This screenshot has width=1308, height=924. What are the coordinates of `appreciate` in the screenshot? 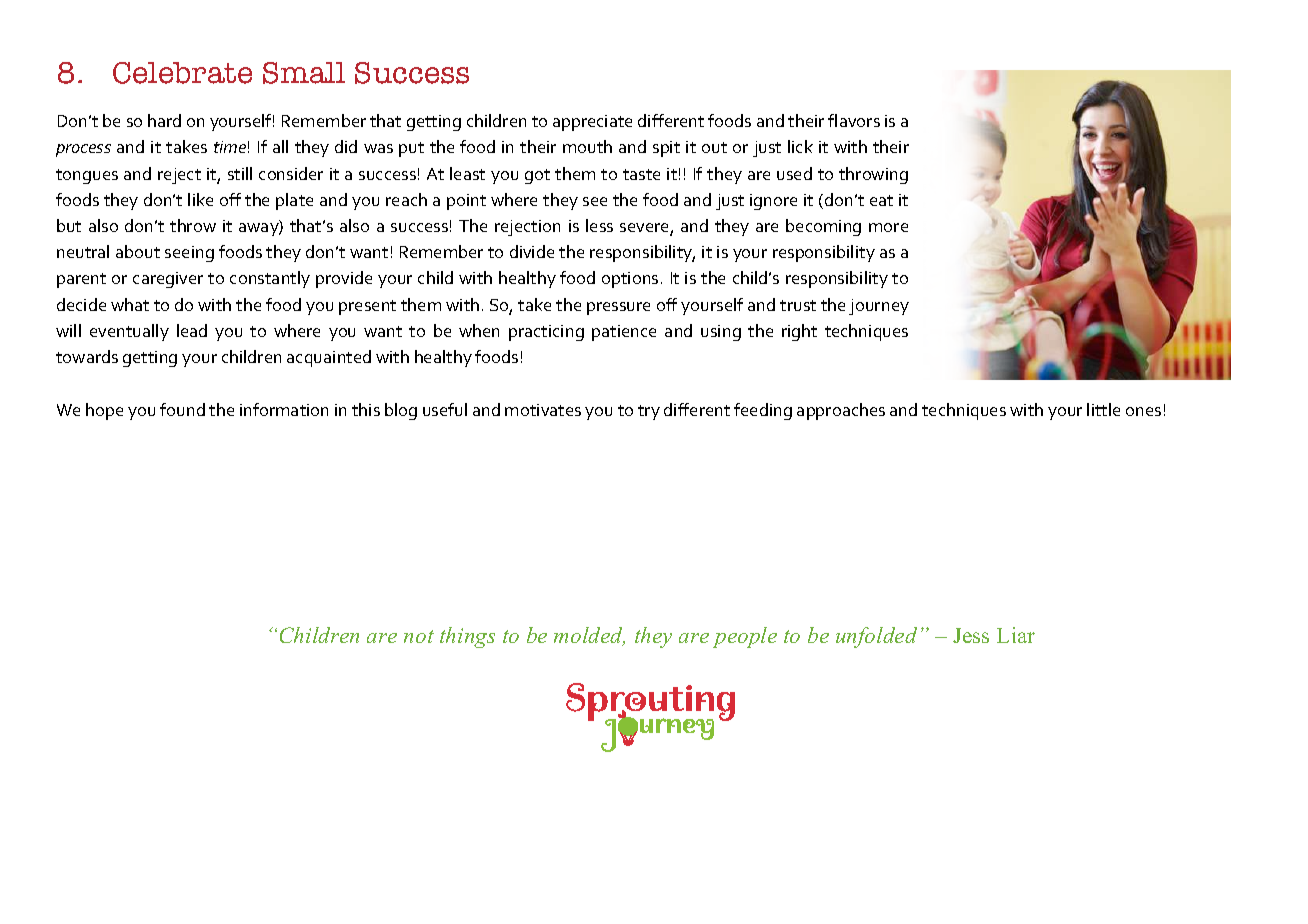 It's located at (592, 123).
